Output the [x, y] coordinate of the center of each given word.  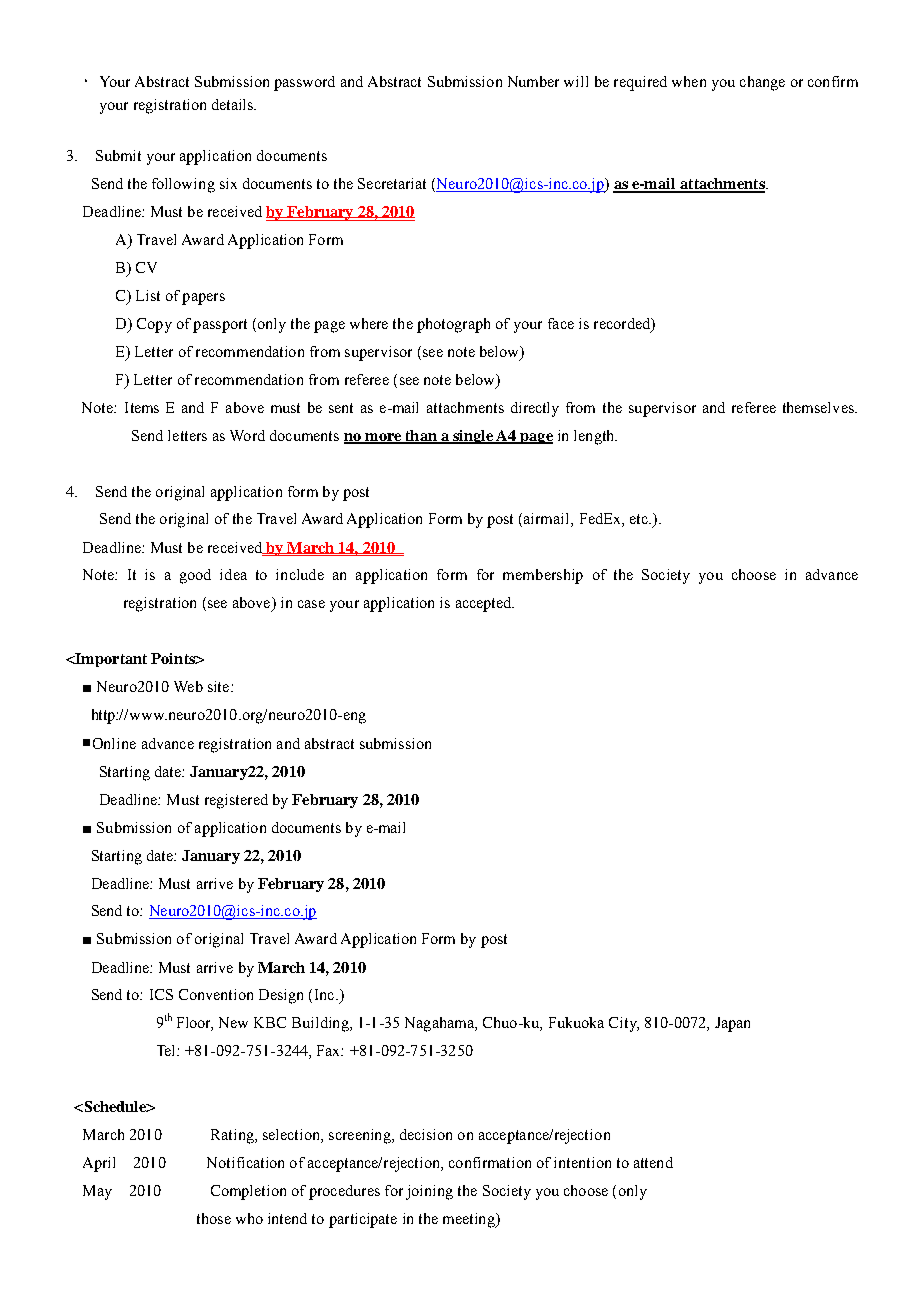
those [214, 1218]
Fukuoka [576, 1022]
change [762, 83]
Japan [732, 1024]
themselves [819, 407]
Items [142, 407]
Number [533, 81]
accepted [485, 604]
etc [640, 519]
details [233, 104]
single [473, 437]
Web [188, 686]
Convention [216, 994]
